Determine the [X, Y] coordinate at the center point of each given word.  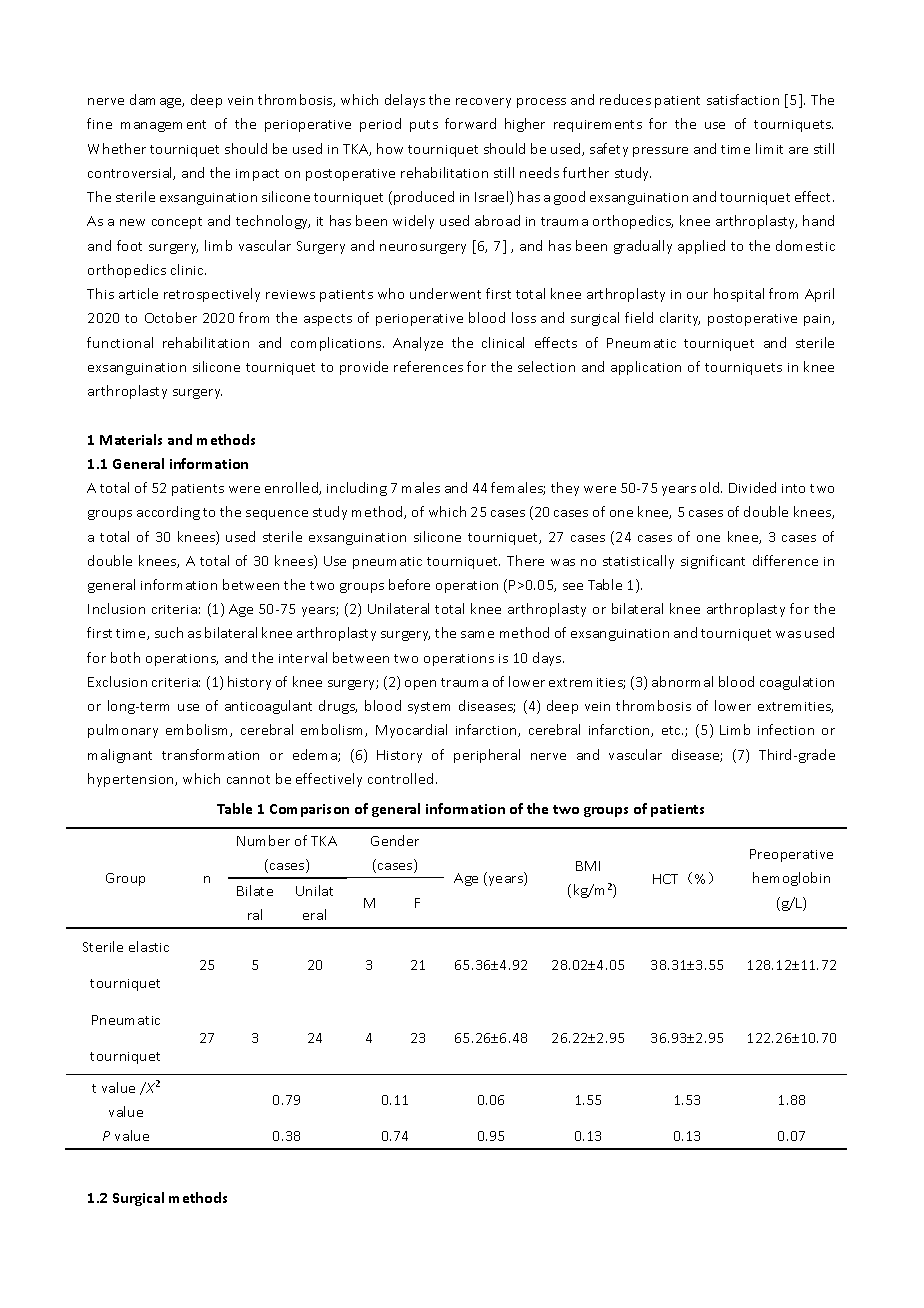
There [525, 560]
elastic [149, 946]
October [171, 317]
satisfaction [743, 99]
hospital [739, 295]
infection [786, 729]
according [168, 513]
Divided [752, 487]
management [163, 126]
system [429, 708]
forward [470, 123]
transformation [210, 754]
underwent [445, 293]
